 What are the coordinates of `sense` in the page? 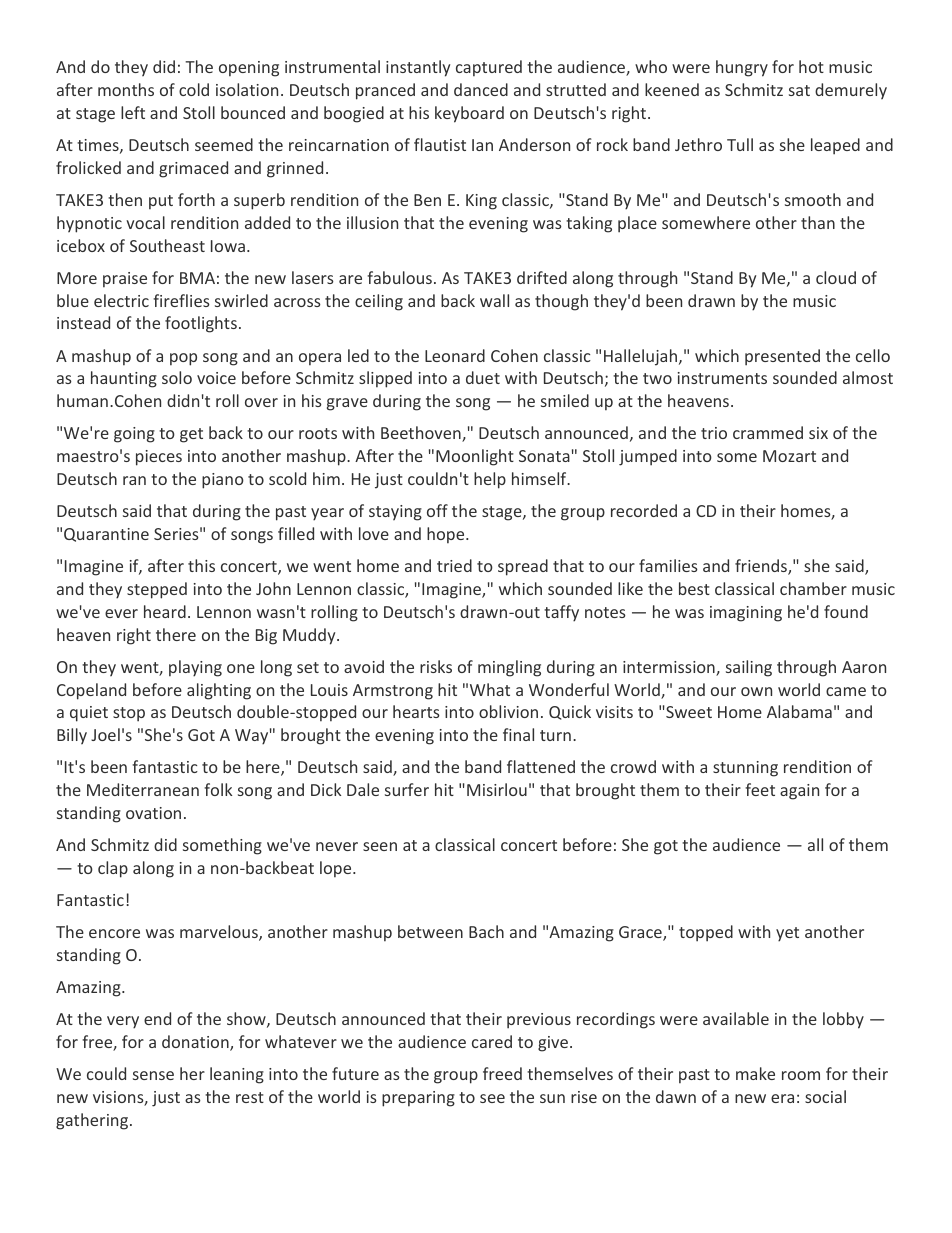 It's located at (153, 1075).
